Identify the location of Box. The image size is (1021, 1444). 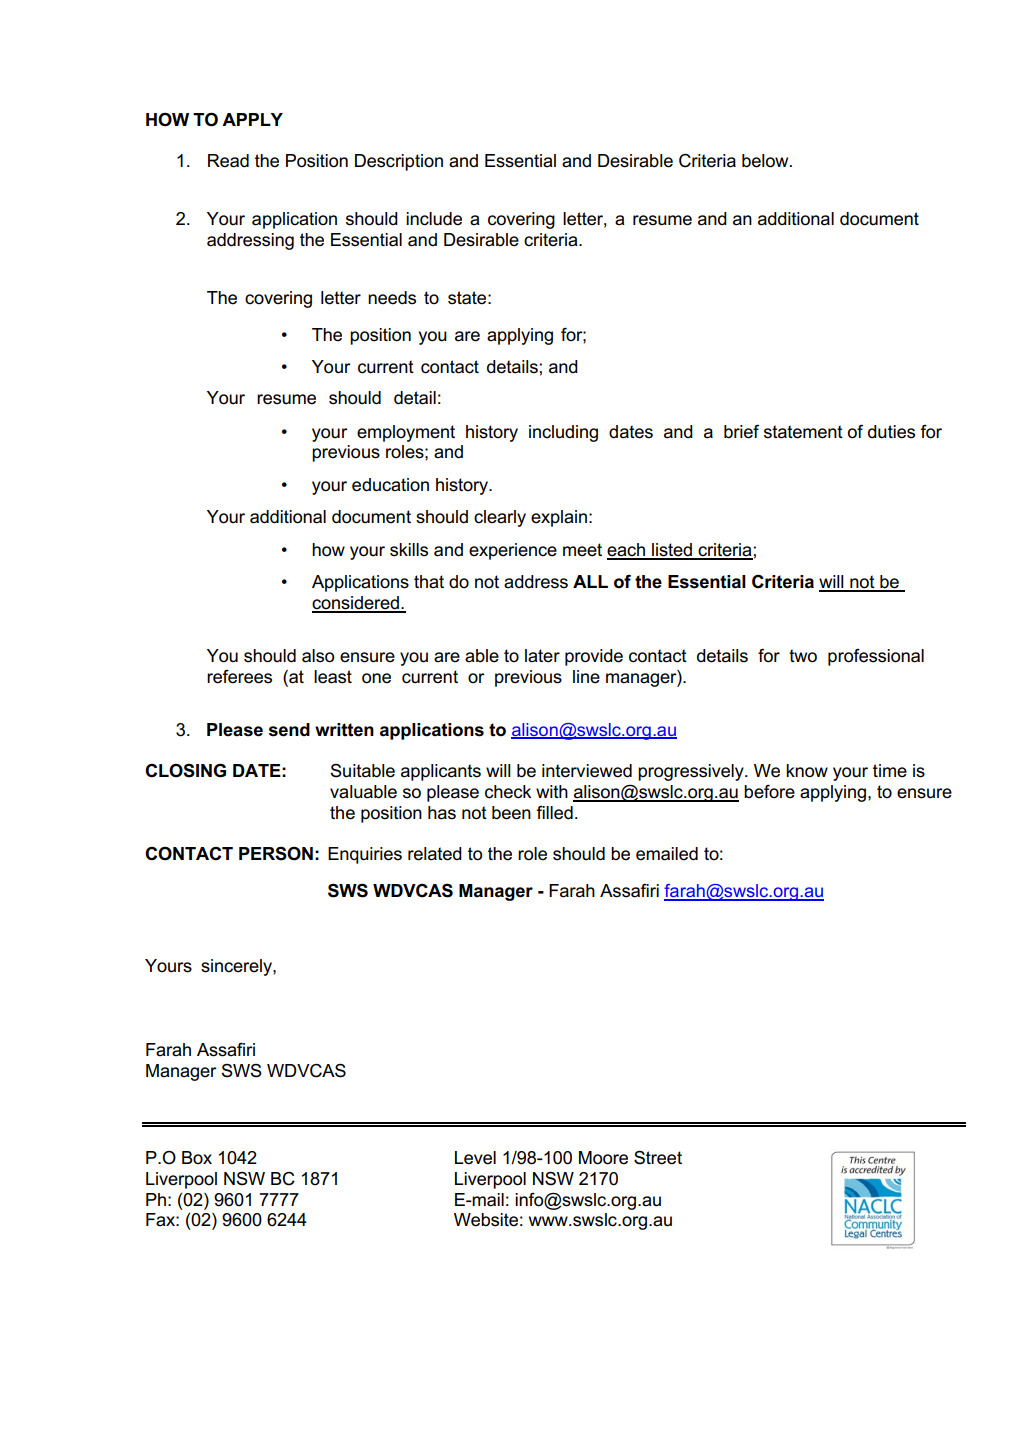
(197, 1158).
